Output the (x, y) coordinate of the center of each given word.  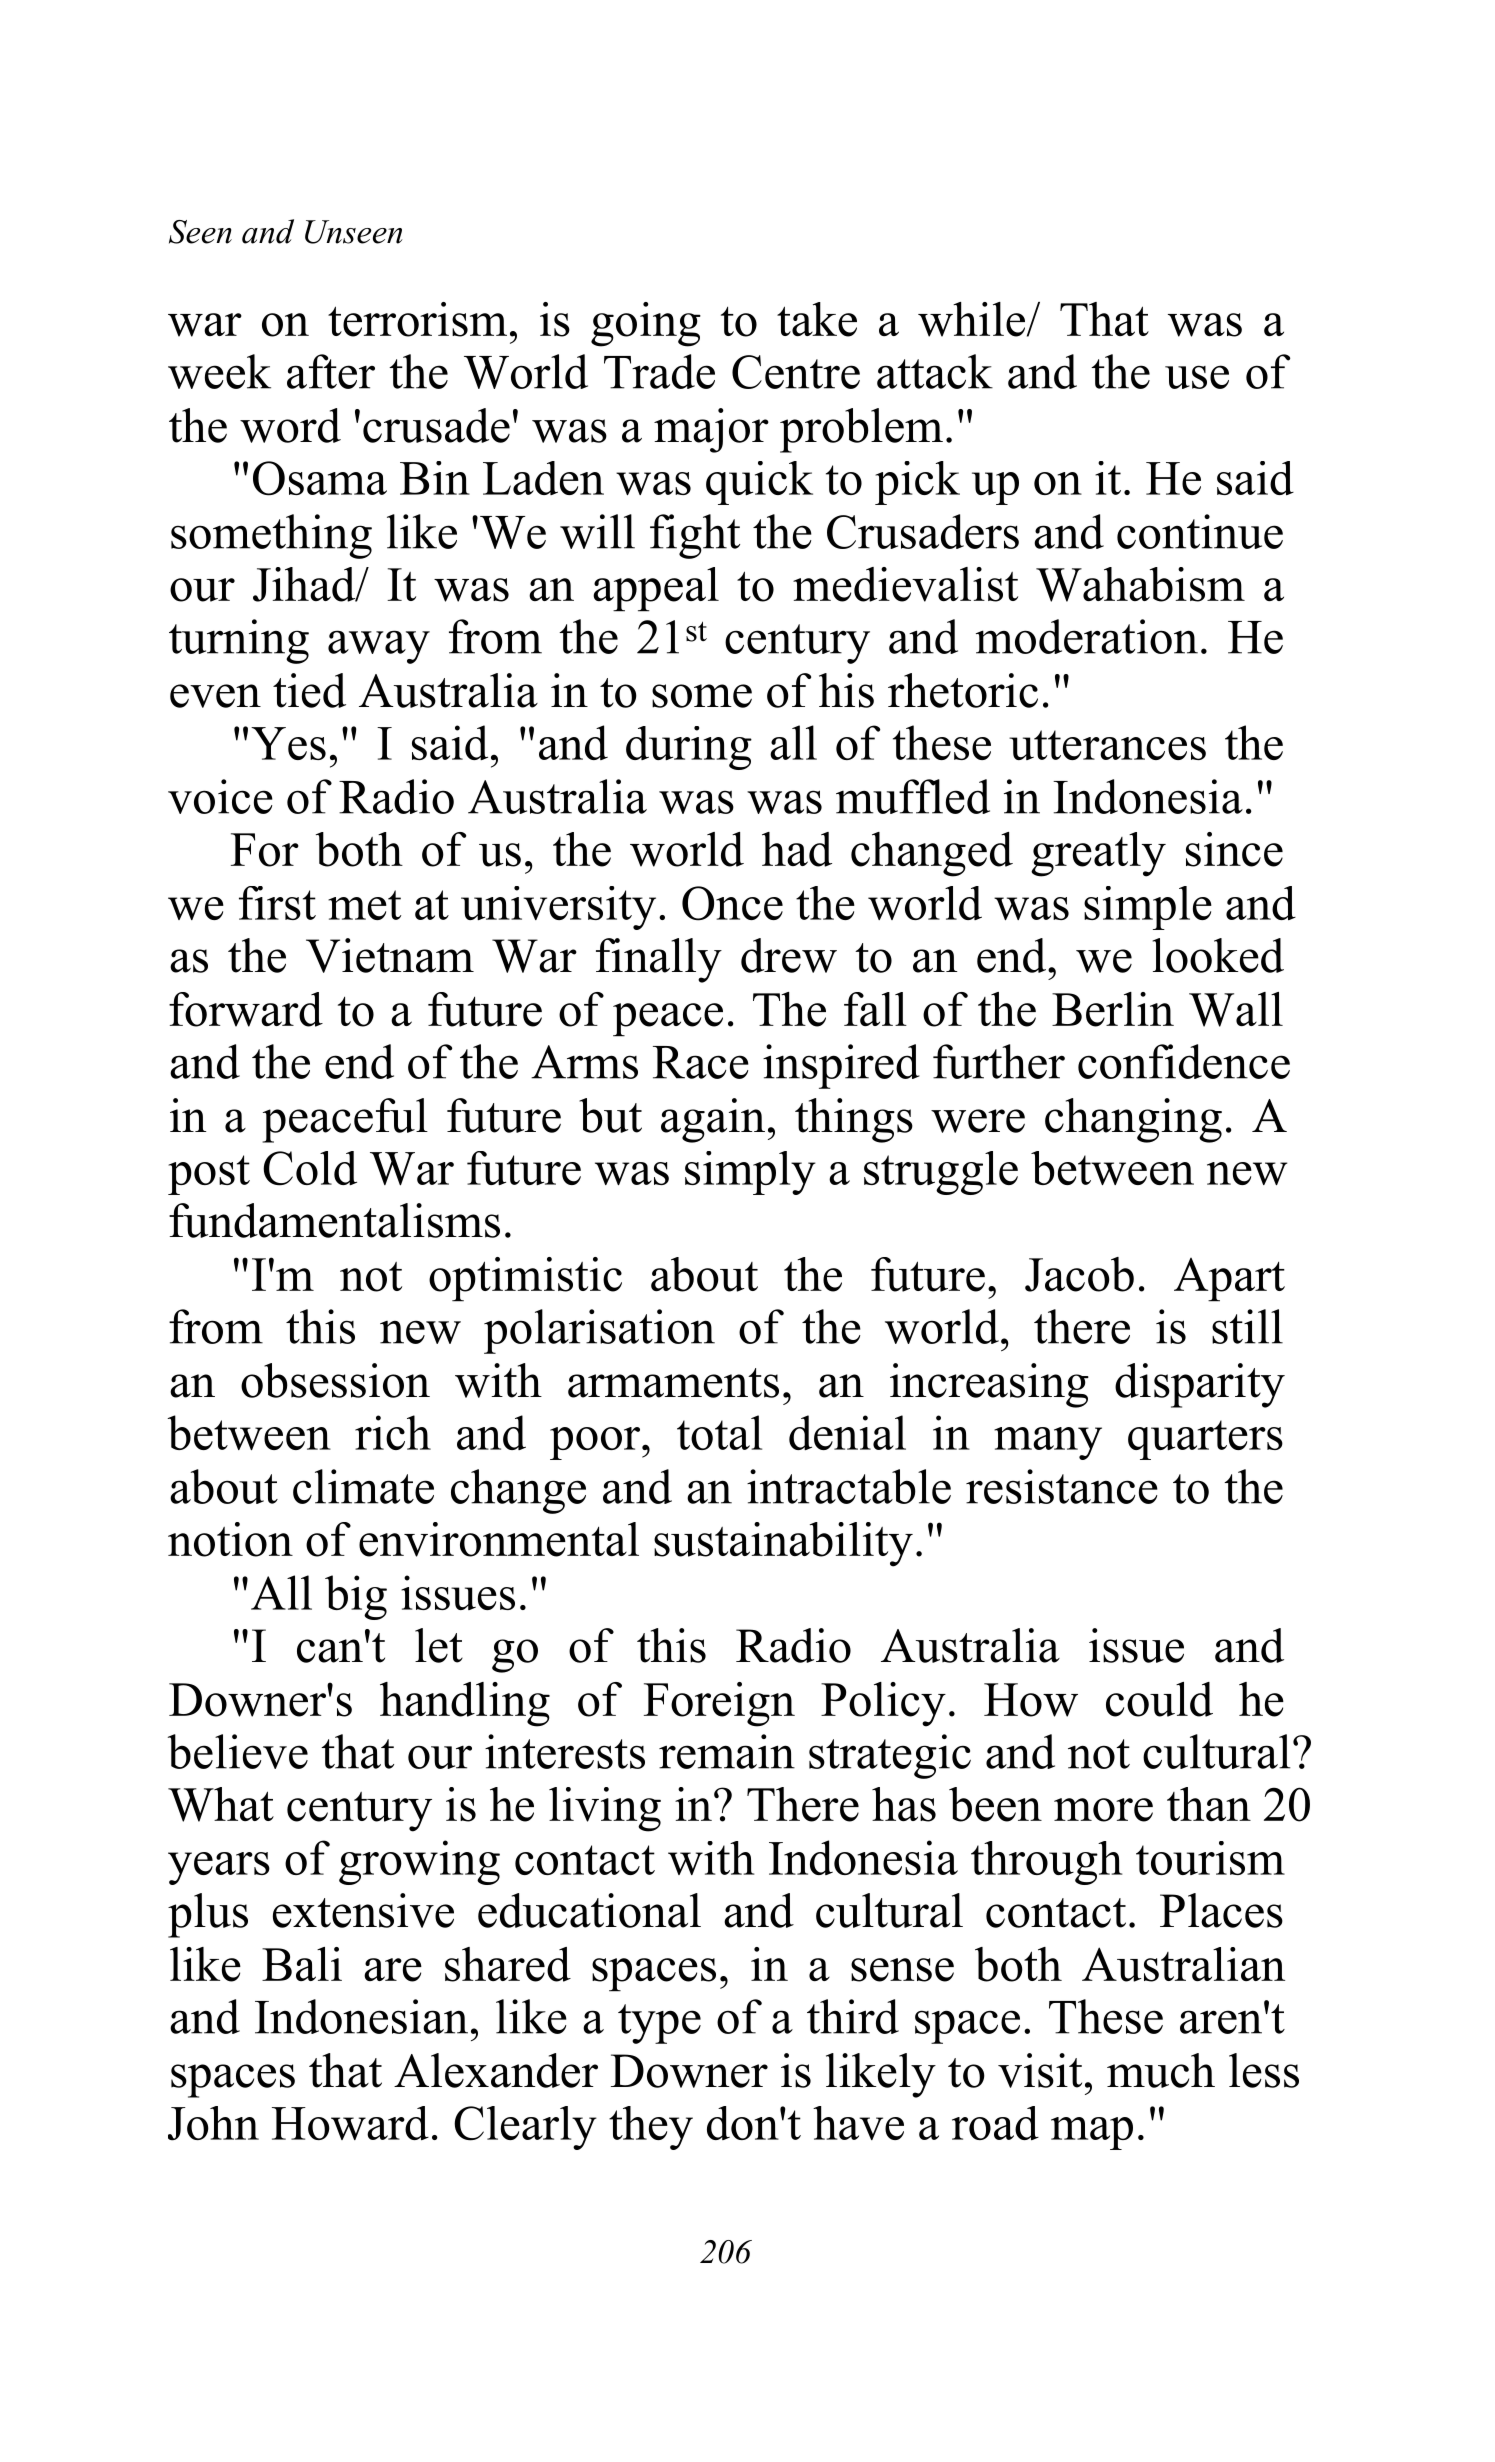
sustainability (783, 1544)
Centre (796, 372)
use (1197, 377)
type (659, 2024)
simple (1148, 908)
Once (732, 903)
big (356, 1597)
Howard (350, 2123)
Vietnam (390, 955)
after (331, 371)
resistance (1062, 1486)
